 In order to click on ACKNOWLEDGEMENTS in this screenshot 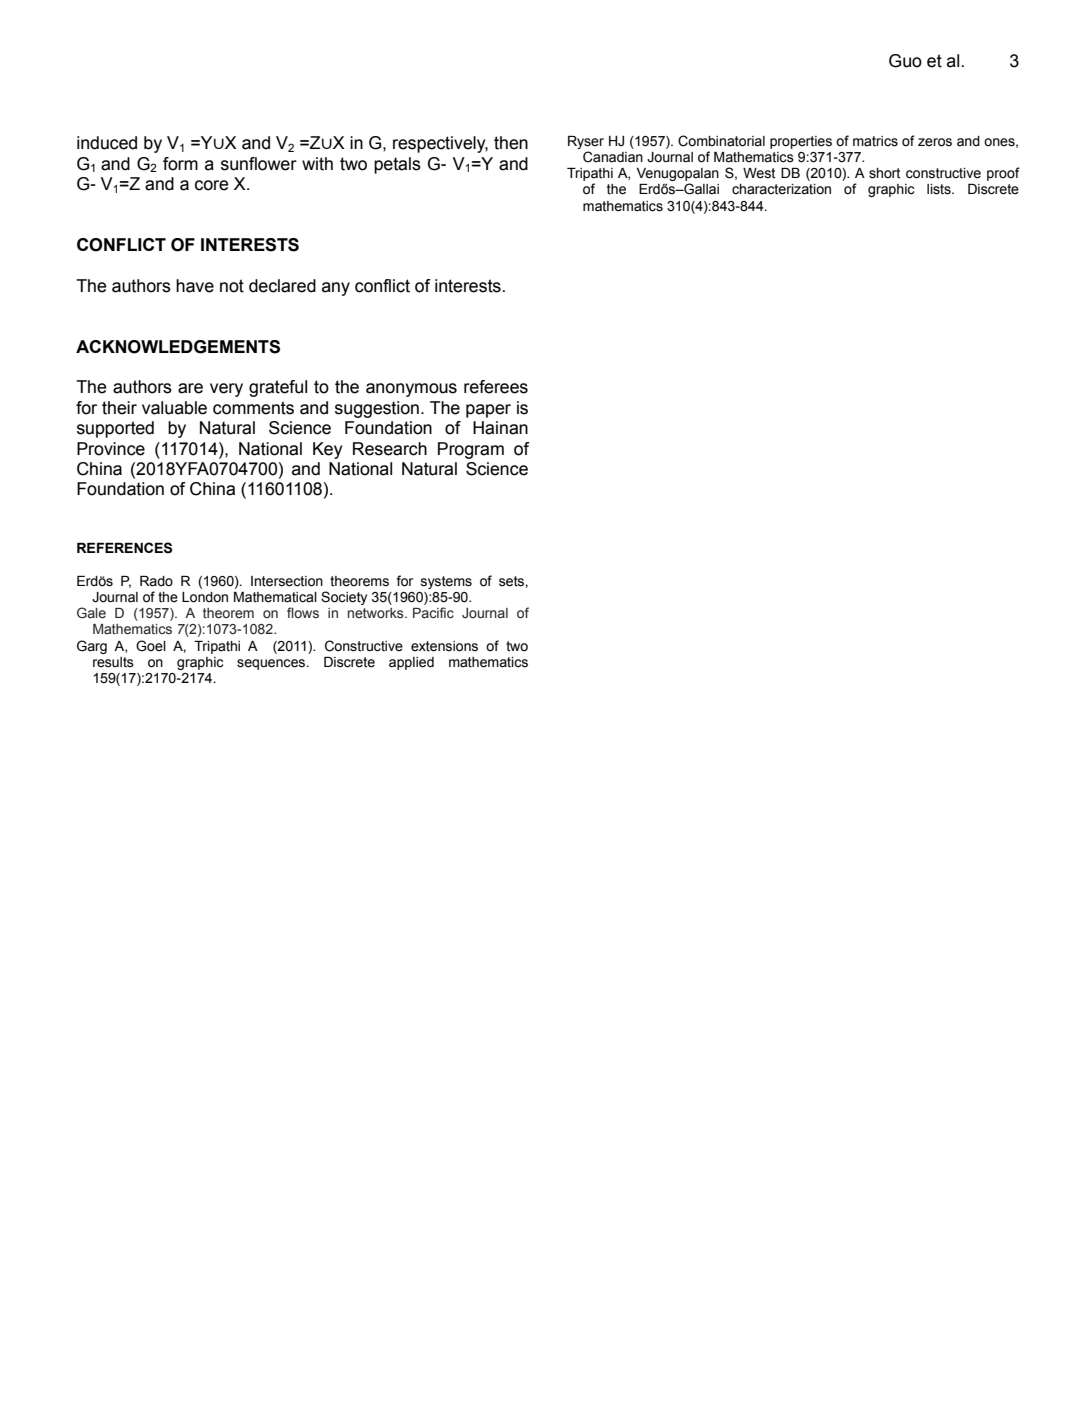, I will do `click(178, 347)`.
